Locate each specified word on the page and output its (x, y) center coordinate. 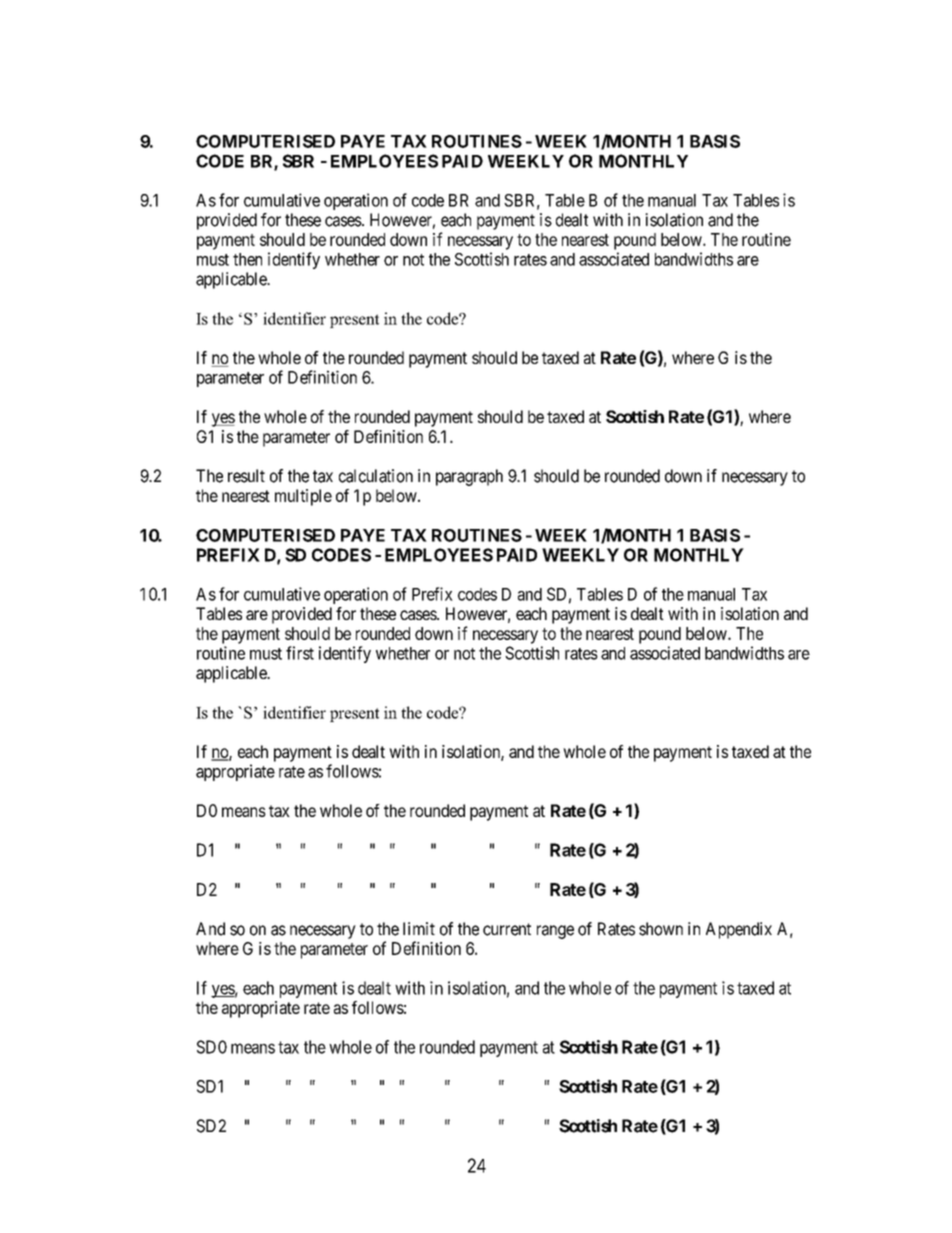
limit (419, 928)
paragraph (469, 477)
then (247, 259)
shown (661, 929)
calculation (376, 476)
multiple (303, 497)
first (300, 653)
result (246, 476)
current (507, 929)
